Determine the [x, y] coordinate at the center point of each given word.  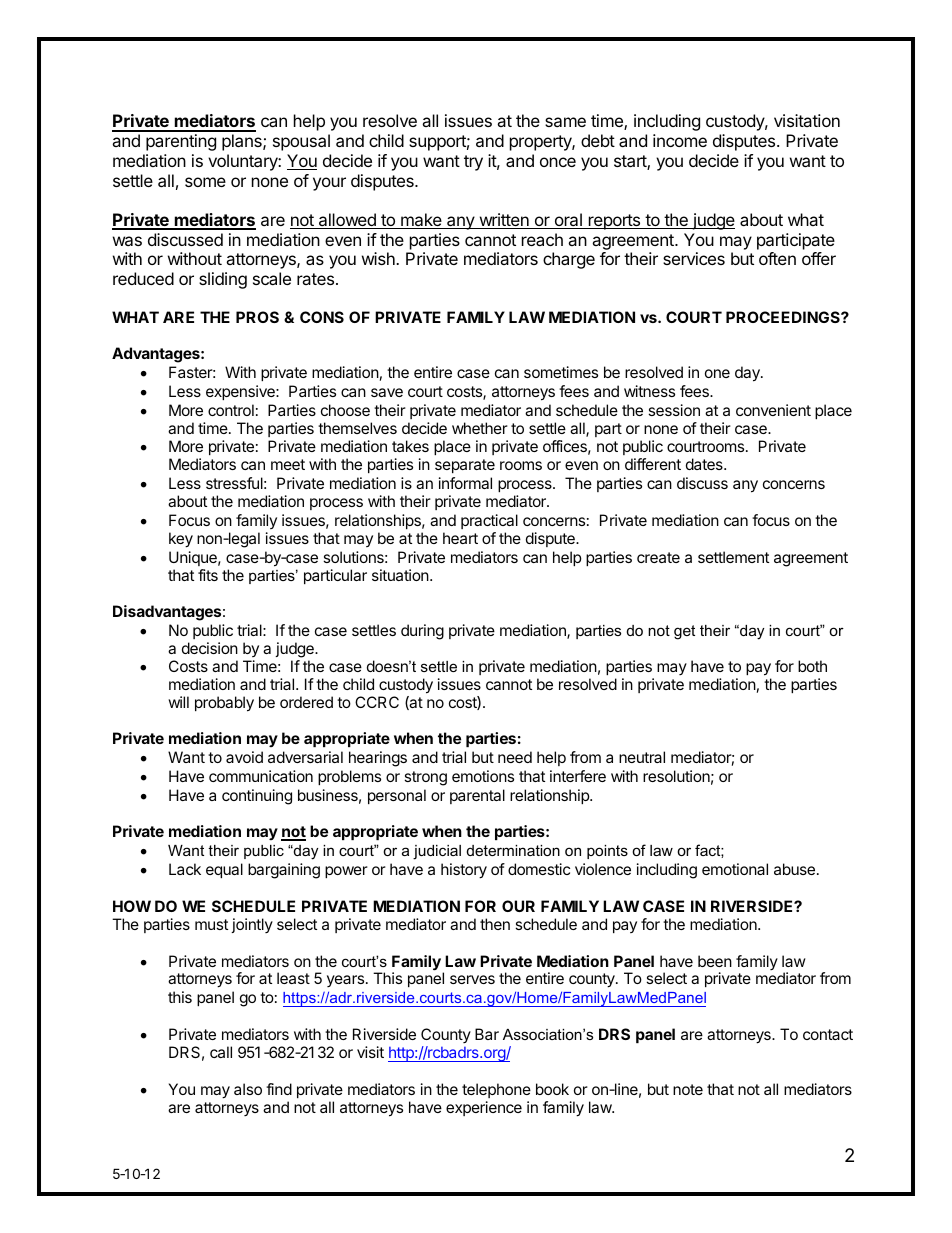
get [684, 632]
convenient [773, 410]
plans [243, 142]
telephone [496, 1090]
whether [480, 428]
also [248, 1089]
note [688, 1089]
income [680, 140]
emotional [735, 869]
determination [513, 850]
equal [224, 870]
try [473, 163]
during [422, 632]
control [231, 410]
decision [210, 648]
